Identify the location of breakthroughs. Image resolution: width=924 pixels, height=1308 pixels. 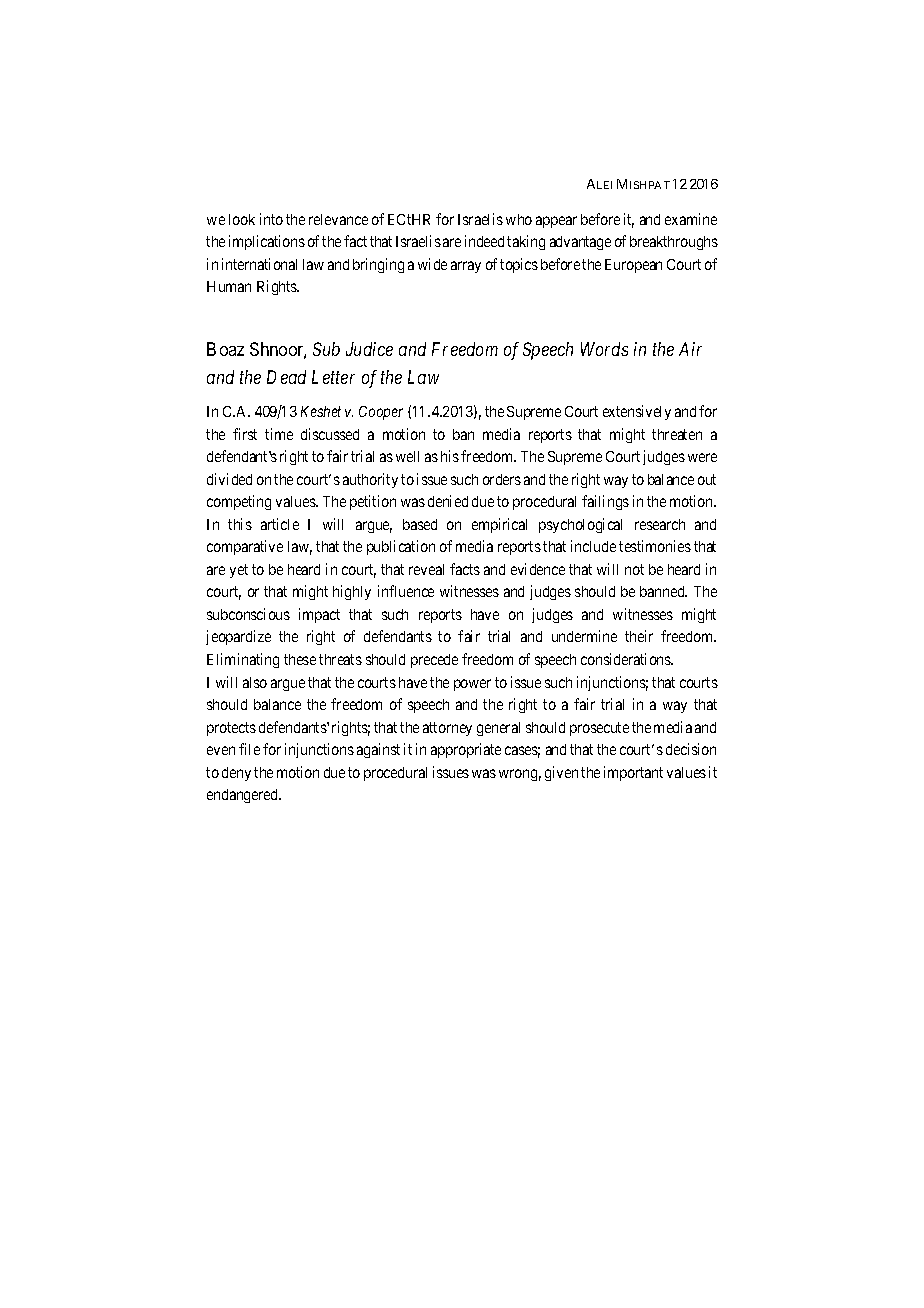
(674, 243).
